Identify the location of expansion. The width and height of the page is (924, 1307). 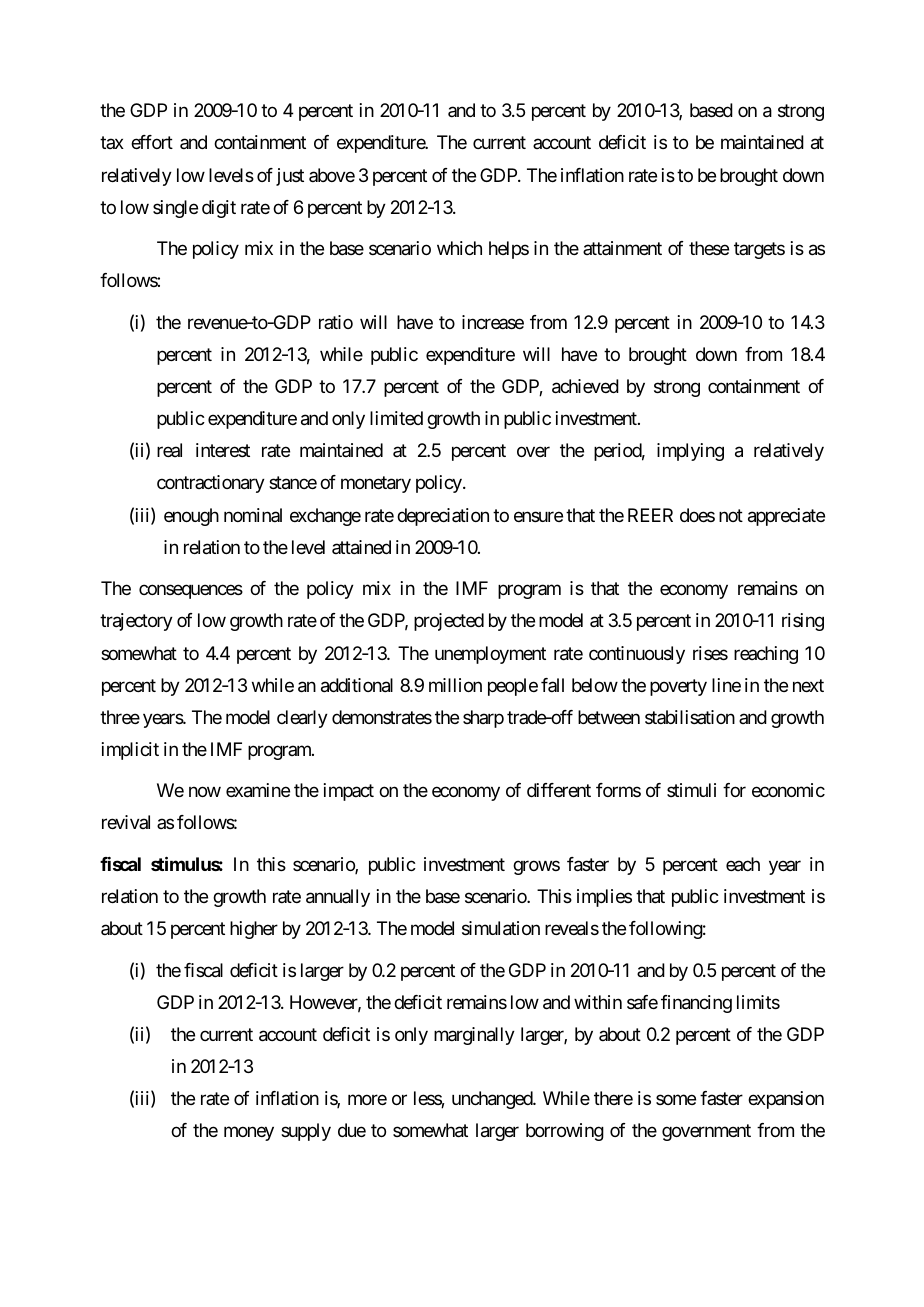
(786, 1100).
